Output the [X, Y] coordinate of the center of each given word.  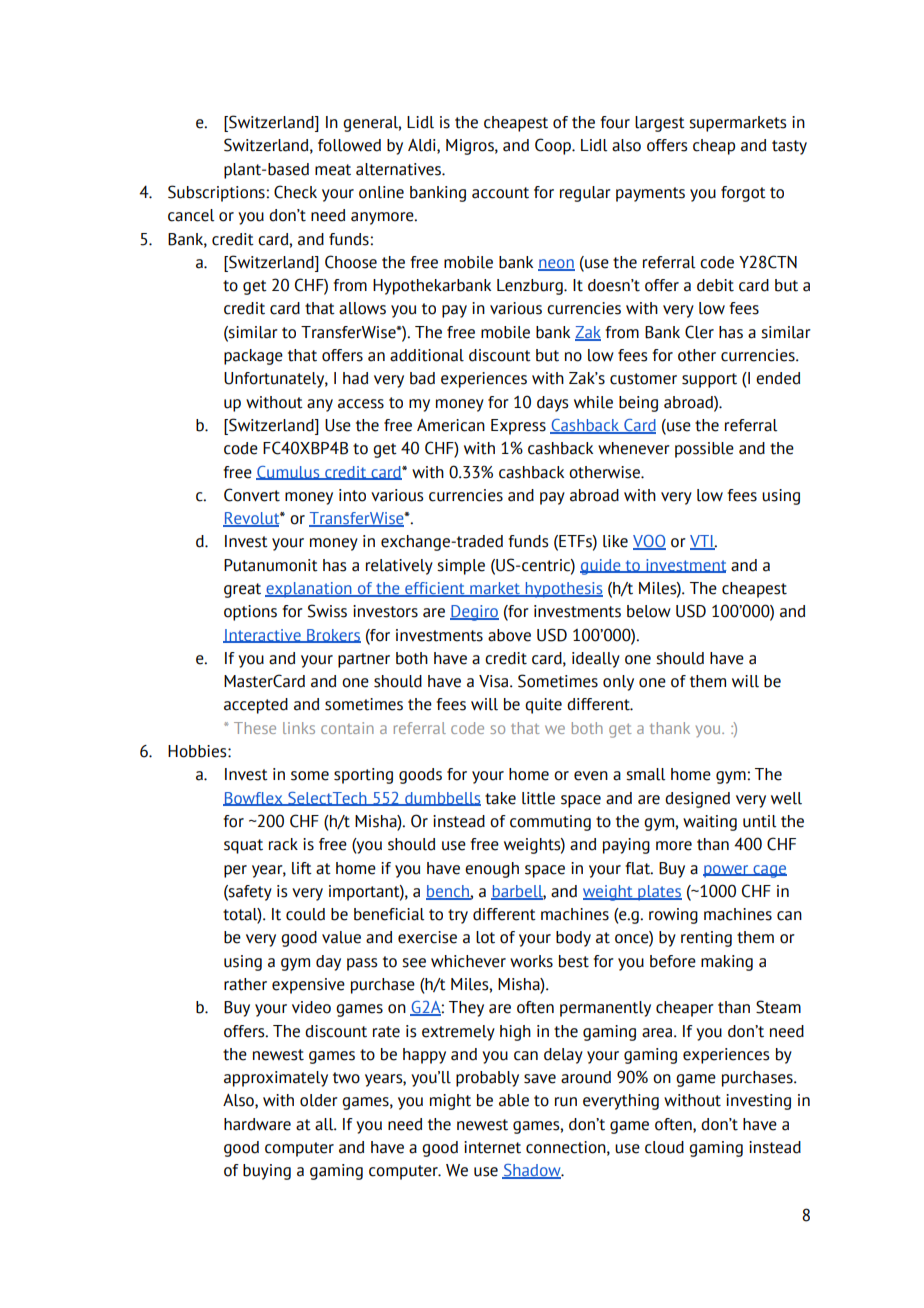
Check [295, 192]
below [649, 611]
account [500, 193]
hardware [257, 1124]
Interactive [263, 636]
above [509, 635]
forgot [743, 194]
